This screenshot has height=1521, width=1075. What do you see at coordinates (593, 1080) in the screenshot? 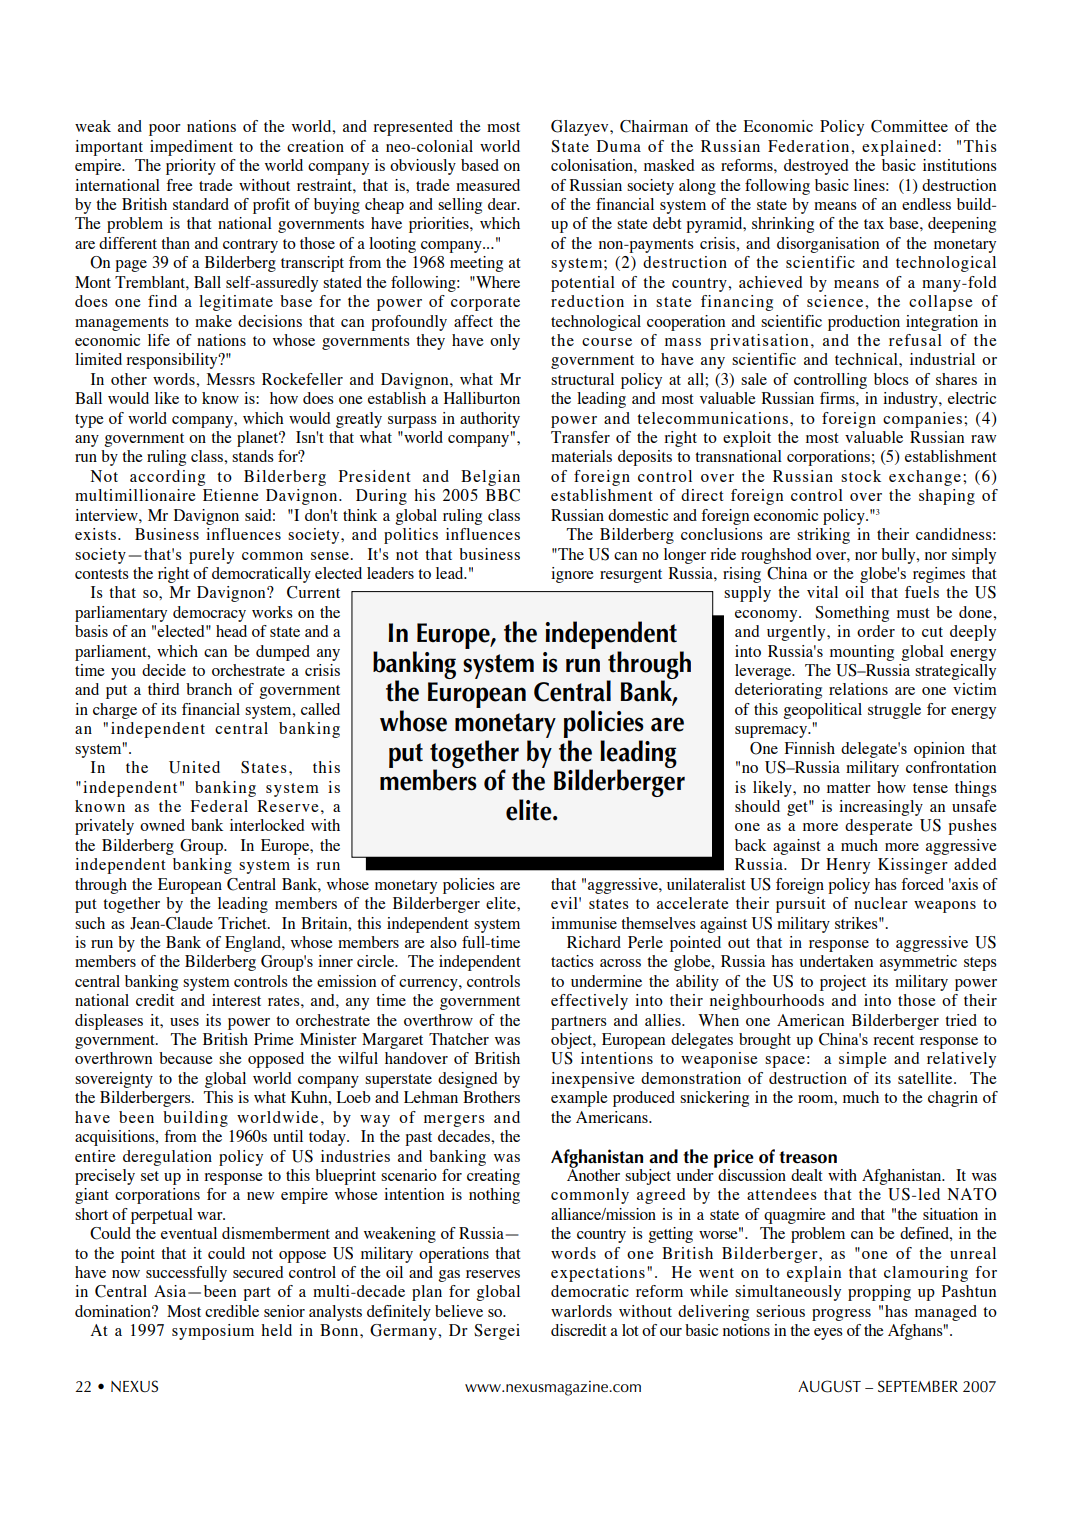
I see `inexpensive` at bounding box center [593, 1080].
